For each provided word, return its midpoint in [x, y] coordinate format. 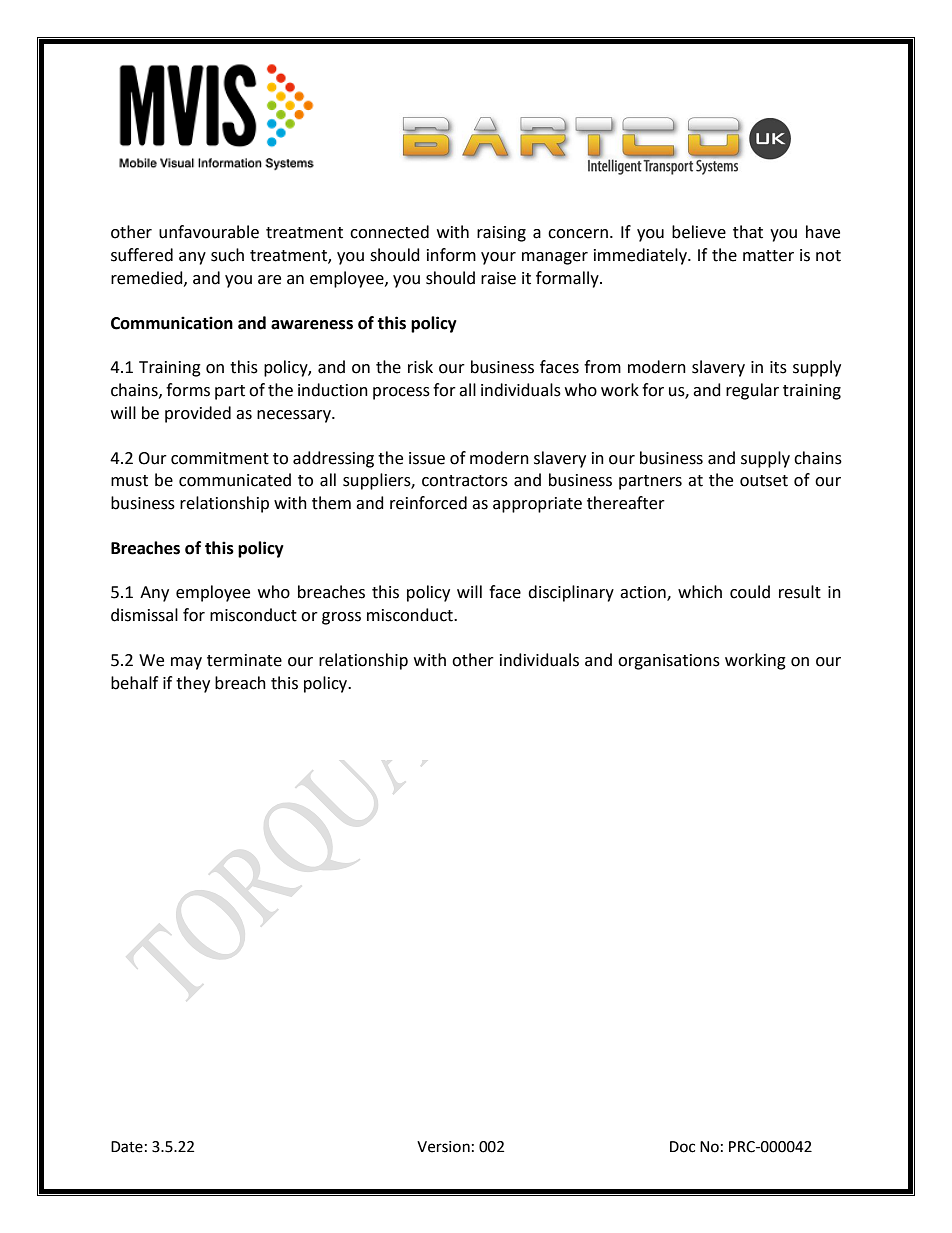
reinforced [428, 503]
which [700, 592]
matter [768, 256]
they [193, 684]
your [498, 258]
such [227, 255]
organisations [669, 662]
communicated [235, 480]
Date [127, 1147]
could [750, 592]
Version [443, 1147]
